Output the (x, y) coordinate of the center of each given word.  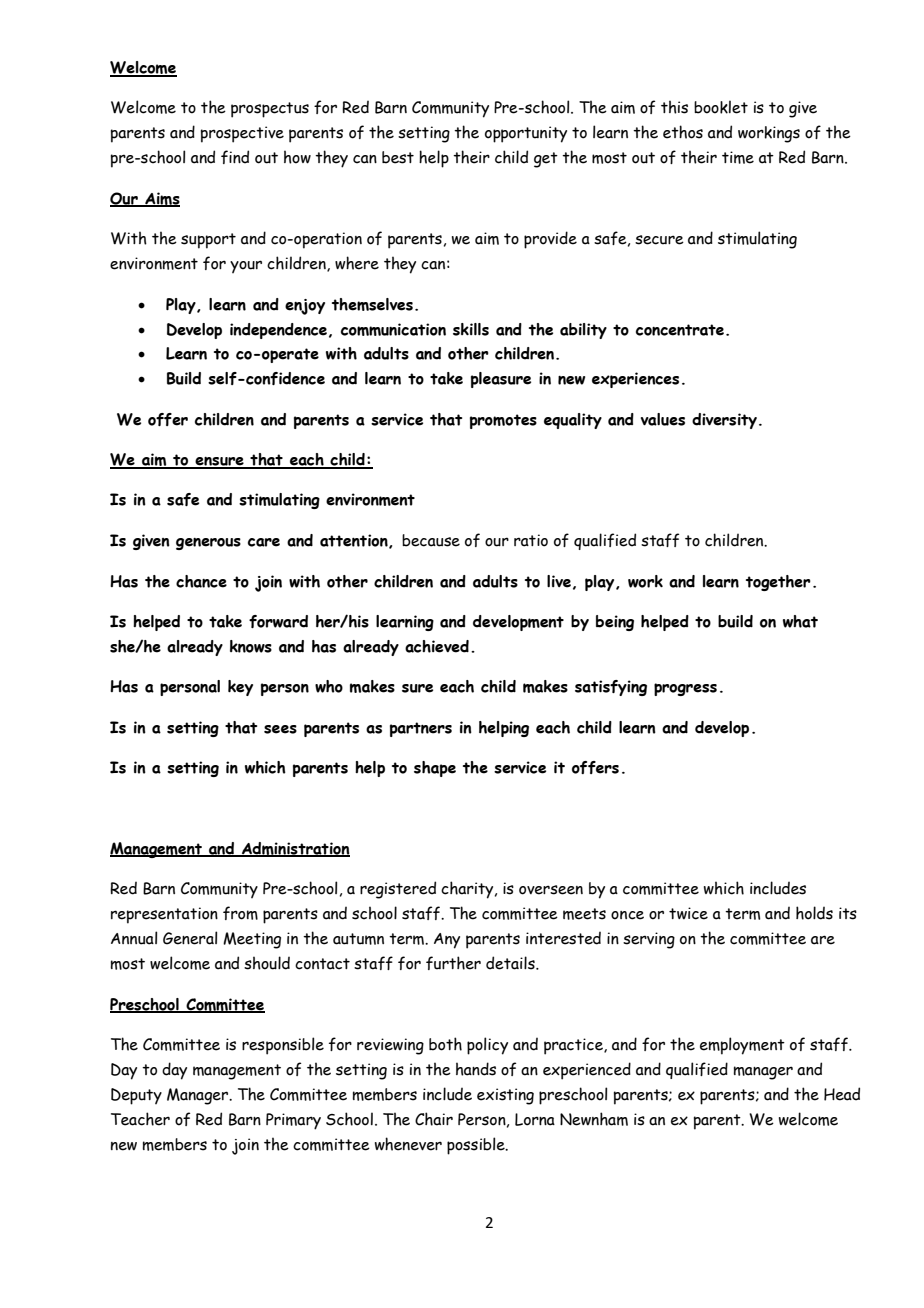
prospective (242, 134)
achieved (437, 646)
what (800, 621)
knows (251, 646)
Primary (293, 1121)
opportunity (526, 134)
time (738, 157)
